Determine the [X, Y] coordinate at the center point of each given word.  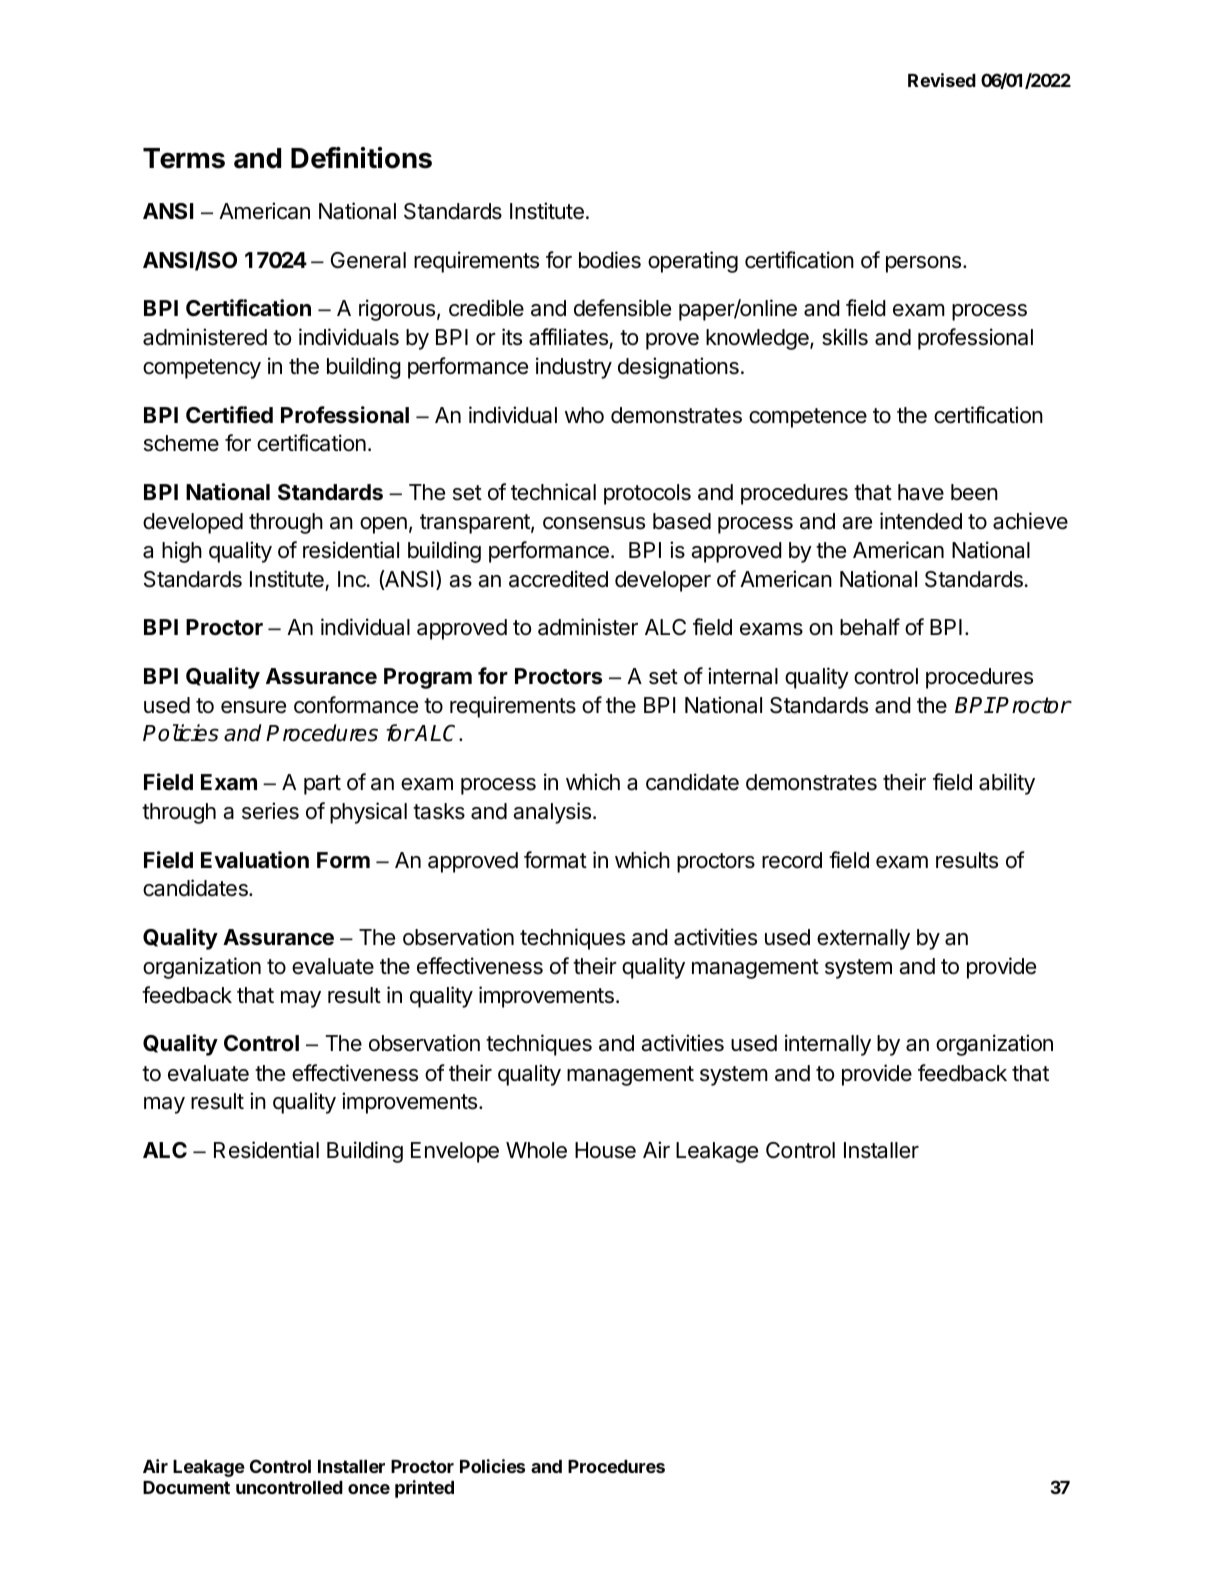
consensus [594, 523]
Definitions [361, 158]
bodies [610, 260]
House [605, 1150]
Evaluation [255, 860]
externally [863, 939]
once [369, 1489]
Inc [353, 579]
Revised [942, 80]
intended [921, 521]
